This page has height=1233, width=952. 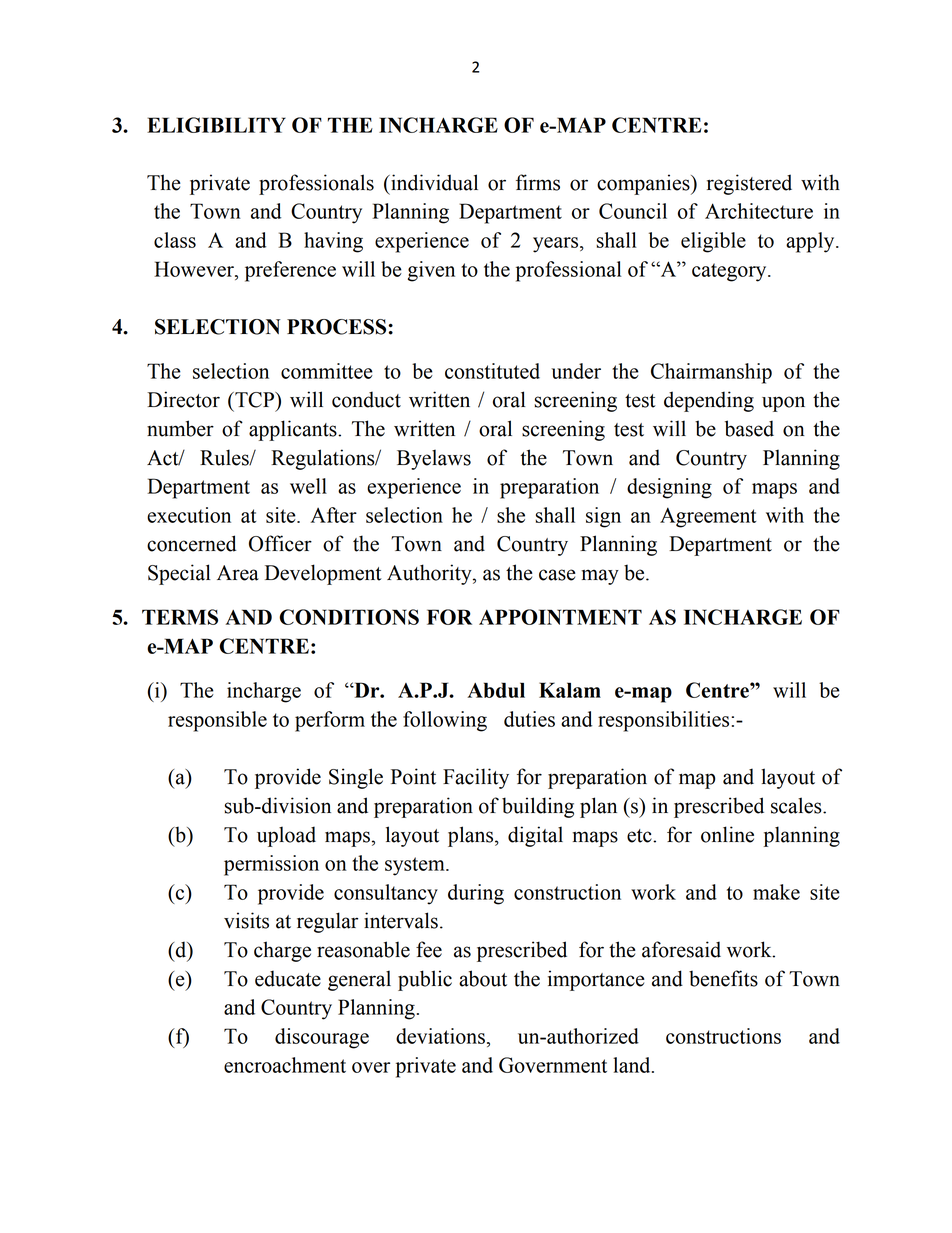 What do you see at coordinates (216, 125) in the page?
I see `ELIGIBILITY` at bounding box center [216, 125].
